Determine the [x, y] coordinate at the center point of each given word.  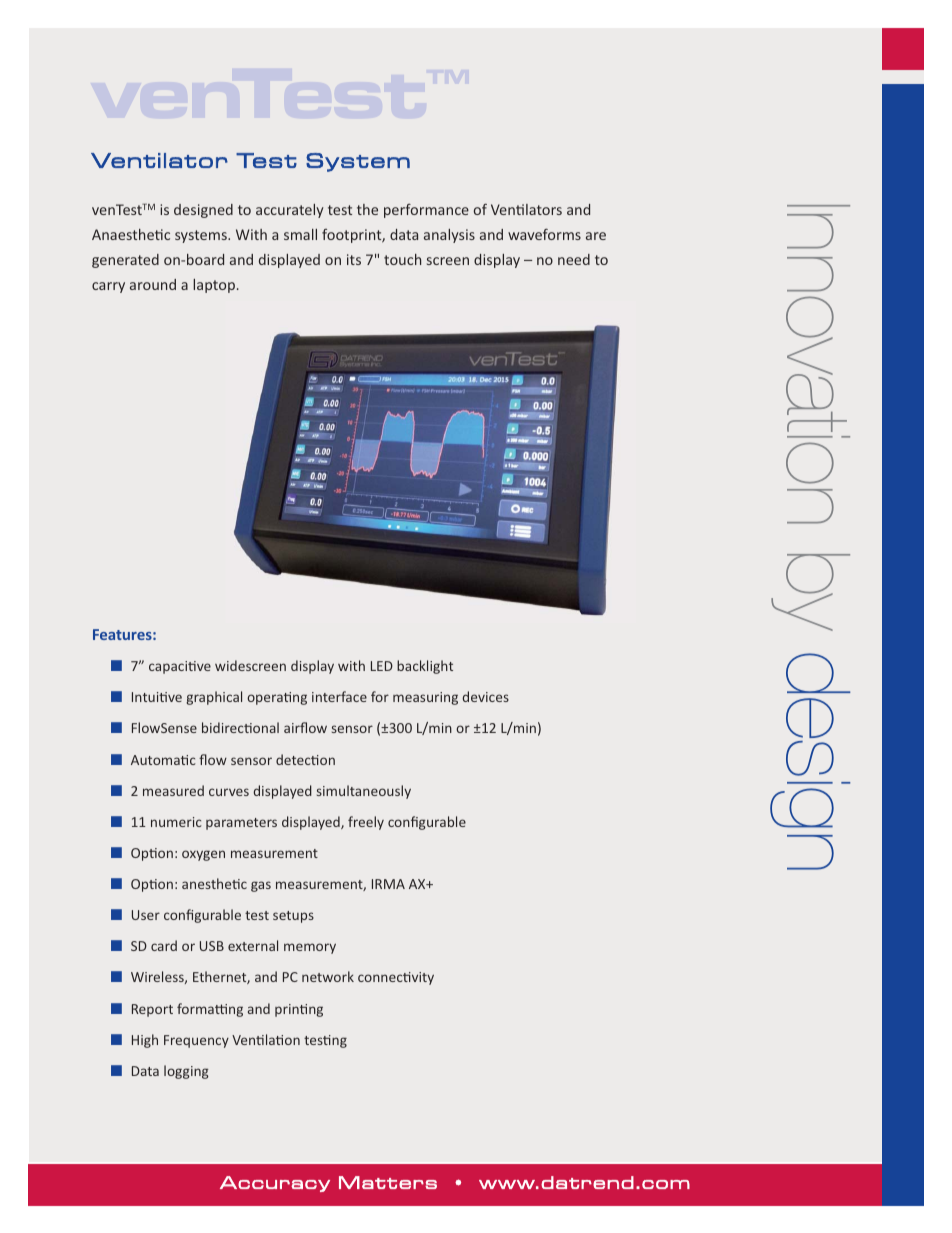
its [354, 259]
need [574, 259]
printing [299, 1010]
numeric [176, 822]
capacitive [180, 667]
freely [366, 823]
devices [485, 696]
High [145, 1041]
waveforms [544, 234]
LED [382, 666]
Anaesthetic [131, 234]
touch [402, 259]
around [153, 284]
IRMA [388, 884]
